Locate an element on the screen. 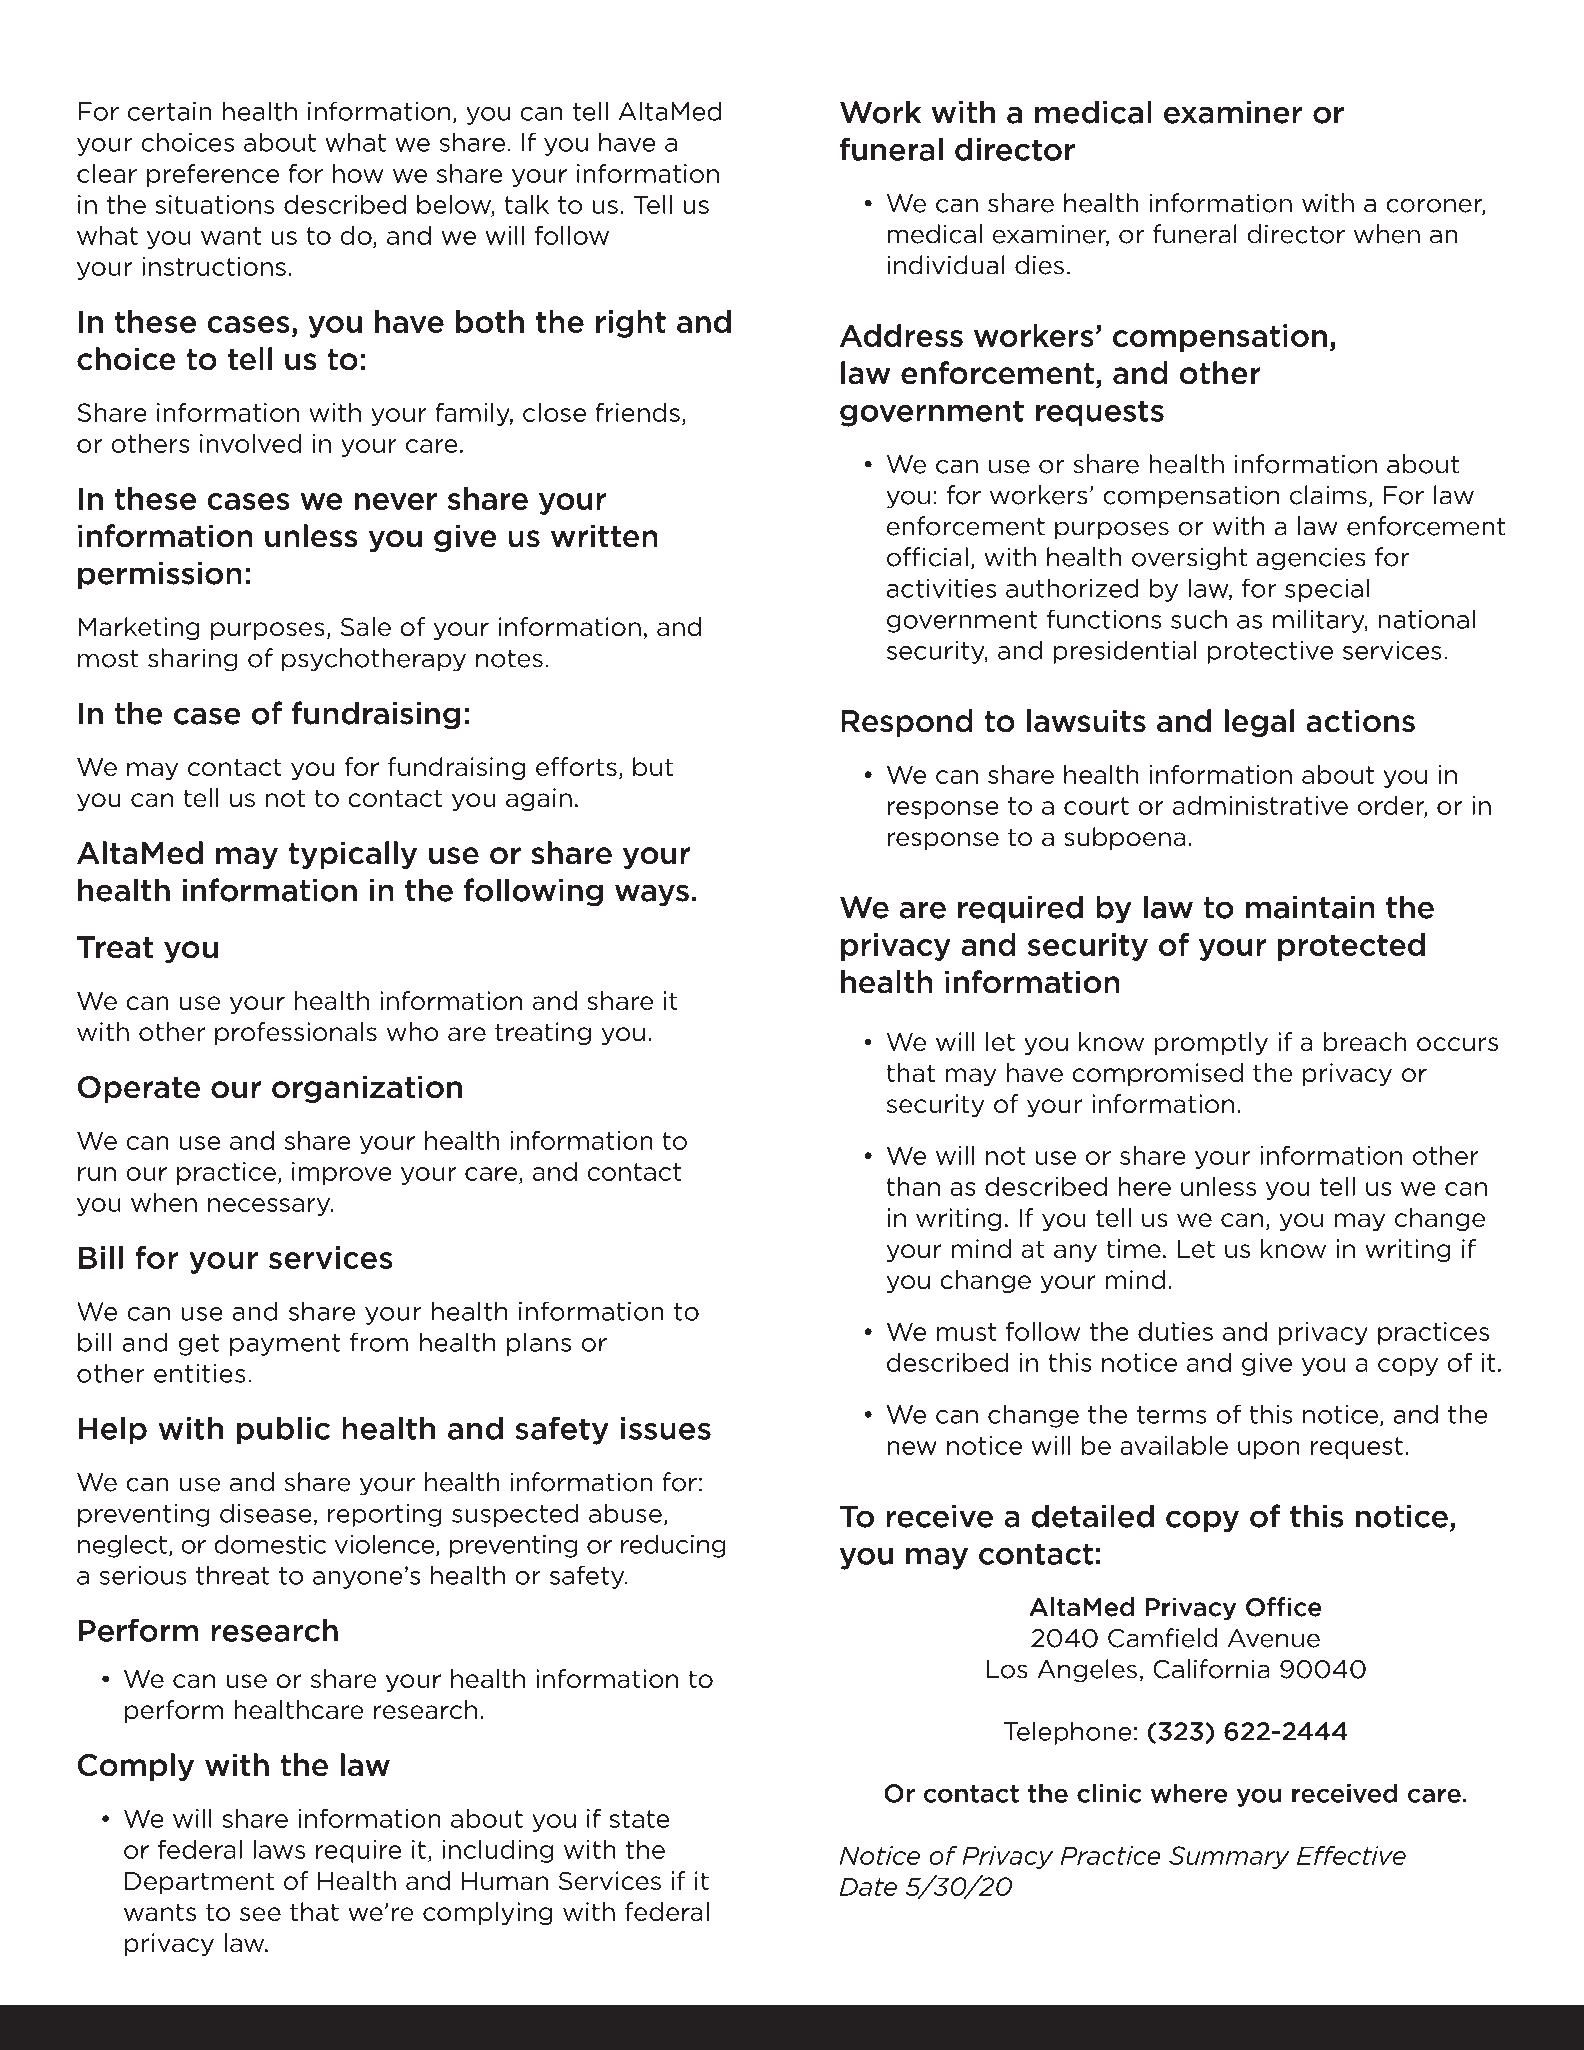  duties is located at coordinates (1175, 1331).
